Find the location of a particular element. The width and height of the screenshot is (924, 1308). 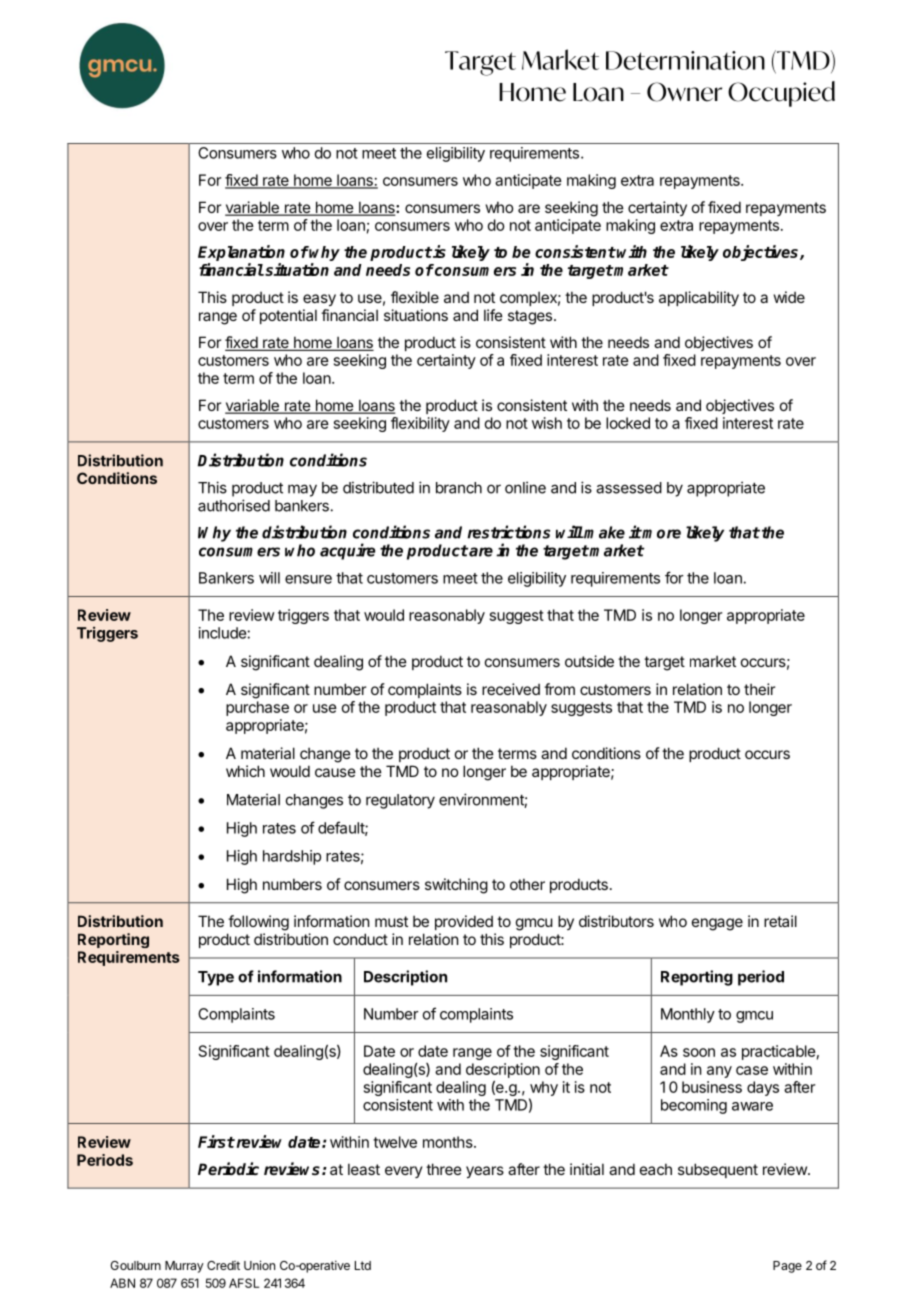

Type is located at coordinates (216, 978).
